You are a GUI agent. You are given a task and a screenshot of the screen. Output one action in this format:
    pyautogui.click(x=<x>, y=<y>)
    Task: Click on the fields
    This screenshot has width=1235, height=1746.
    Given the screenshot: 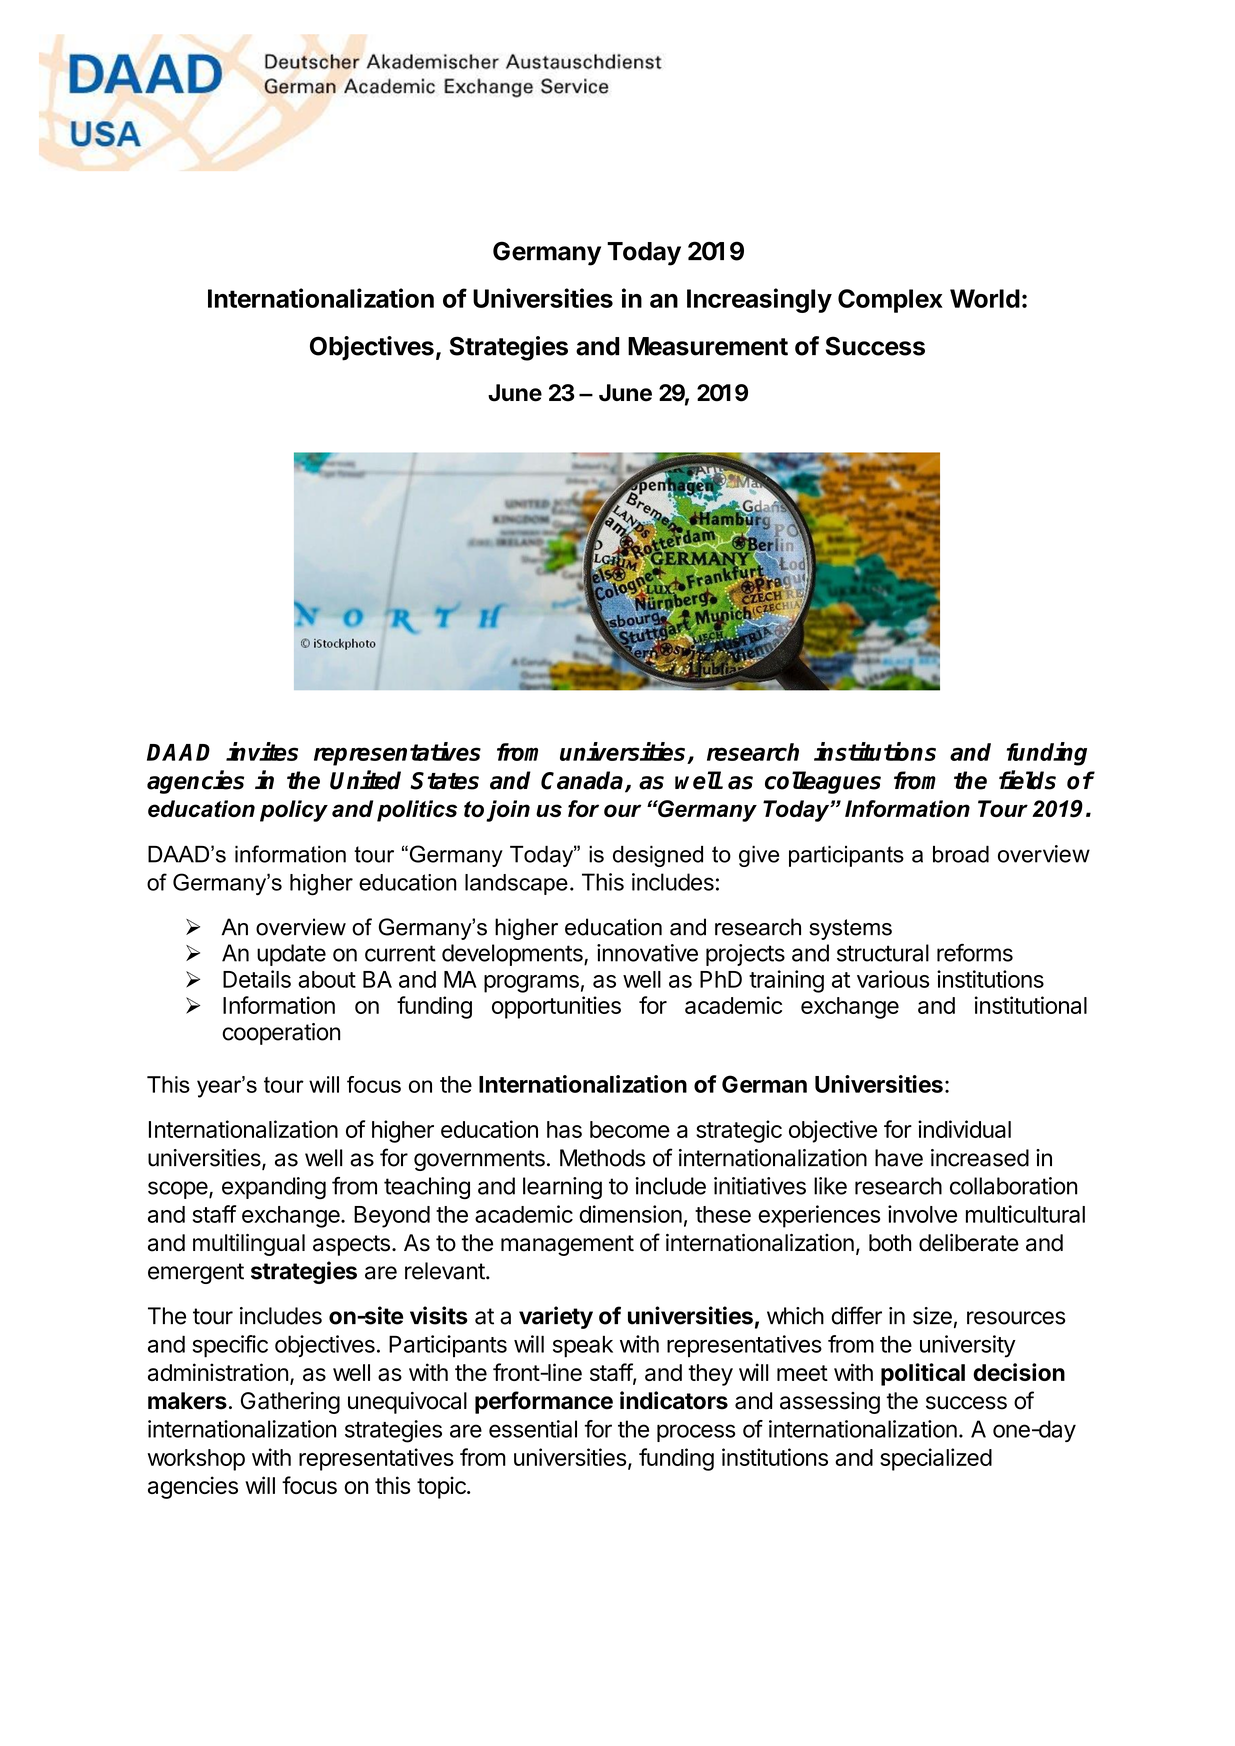 What is the action you would take?
    pyautogui.click(x=1027, y=780)
